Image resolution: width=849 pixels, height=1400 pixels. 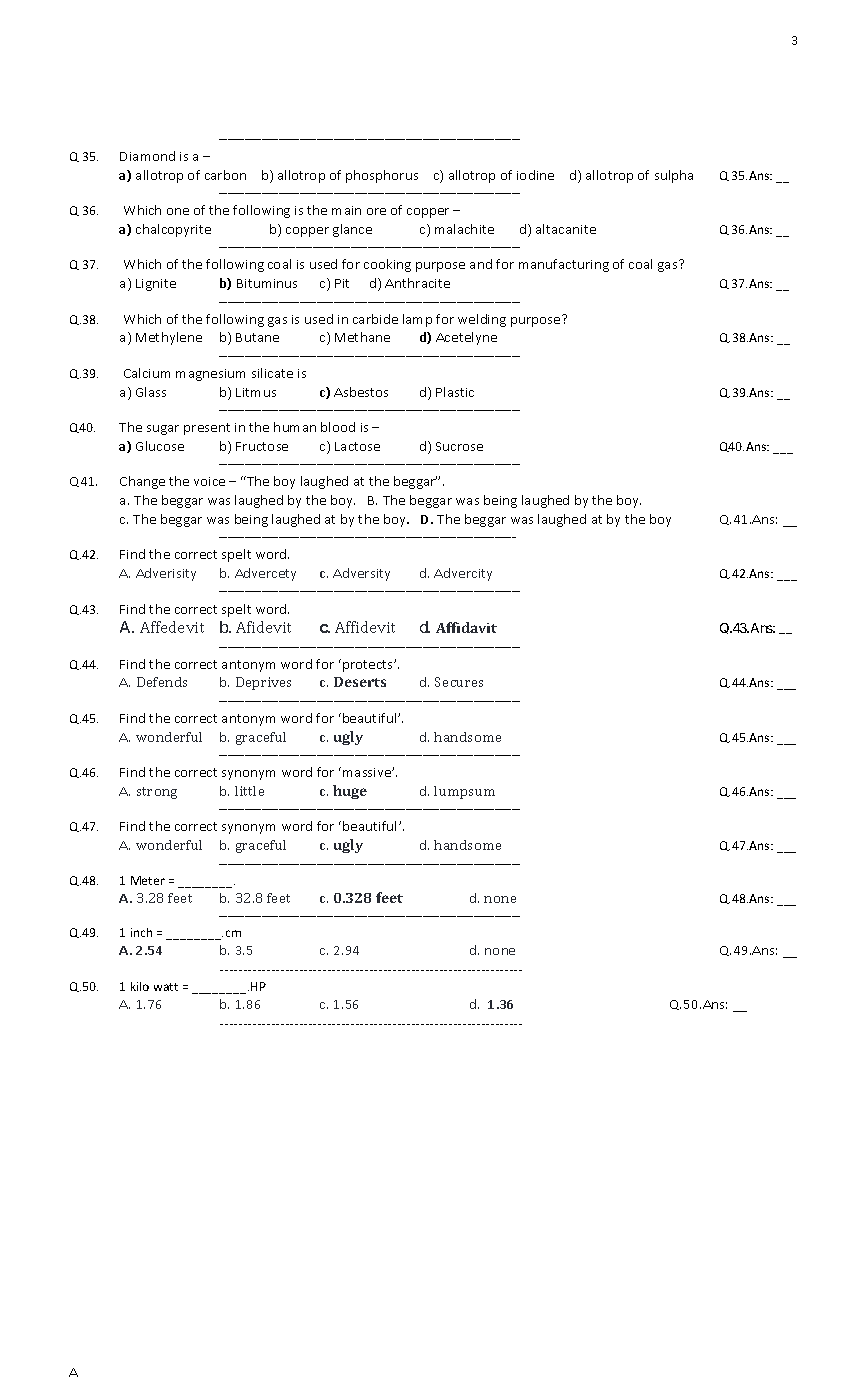 What do you see at coordinates (166, 987) in the page?
I see `watt` at bounding box center [166, 987].
